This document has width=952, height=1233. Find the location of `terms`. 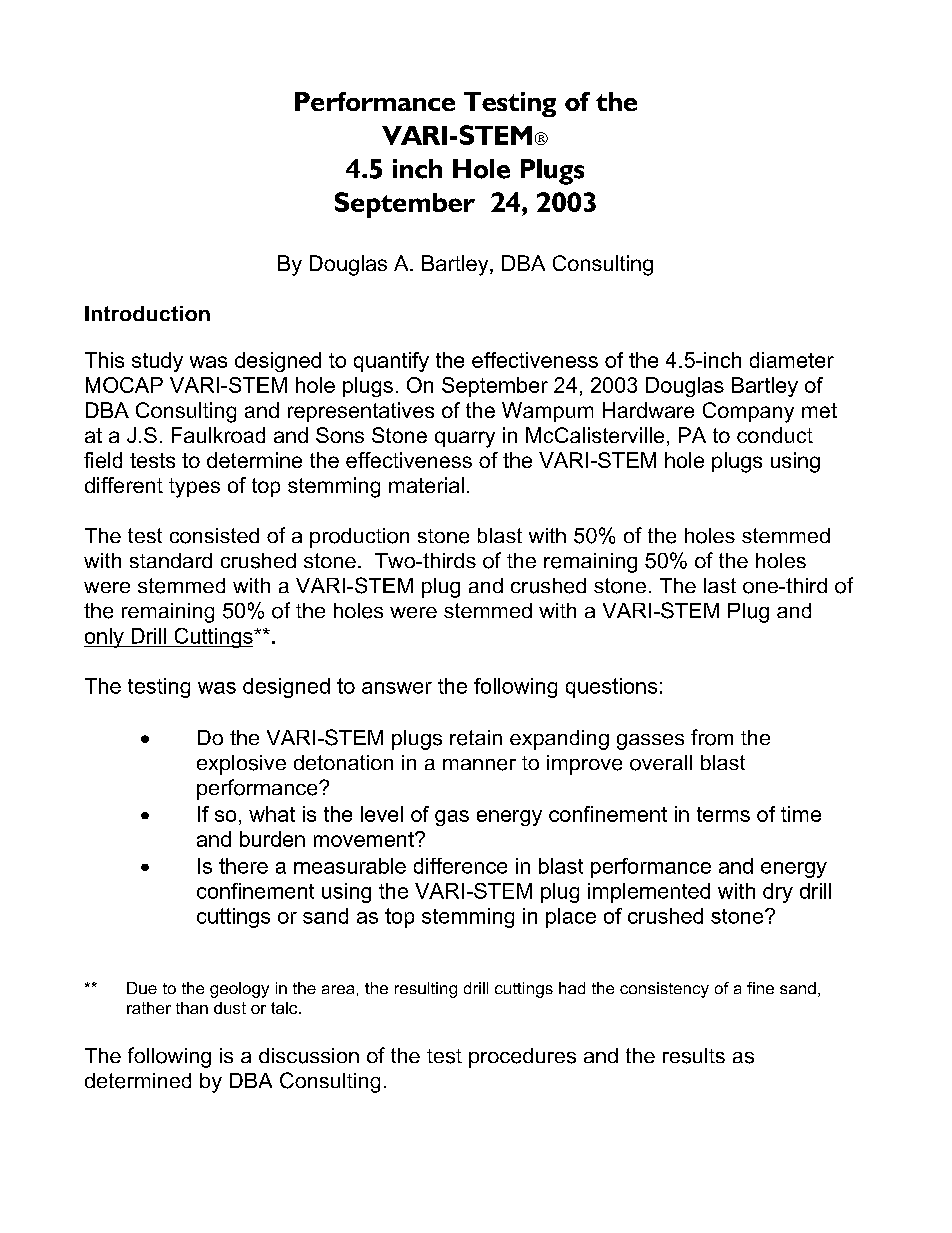

terms is located at coordinates (723, 814).
